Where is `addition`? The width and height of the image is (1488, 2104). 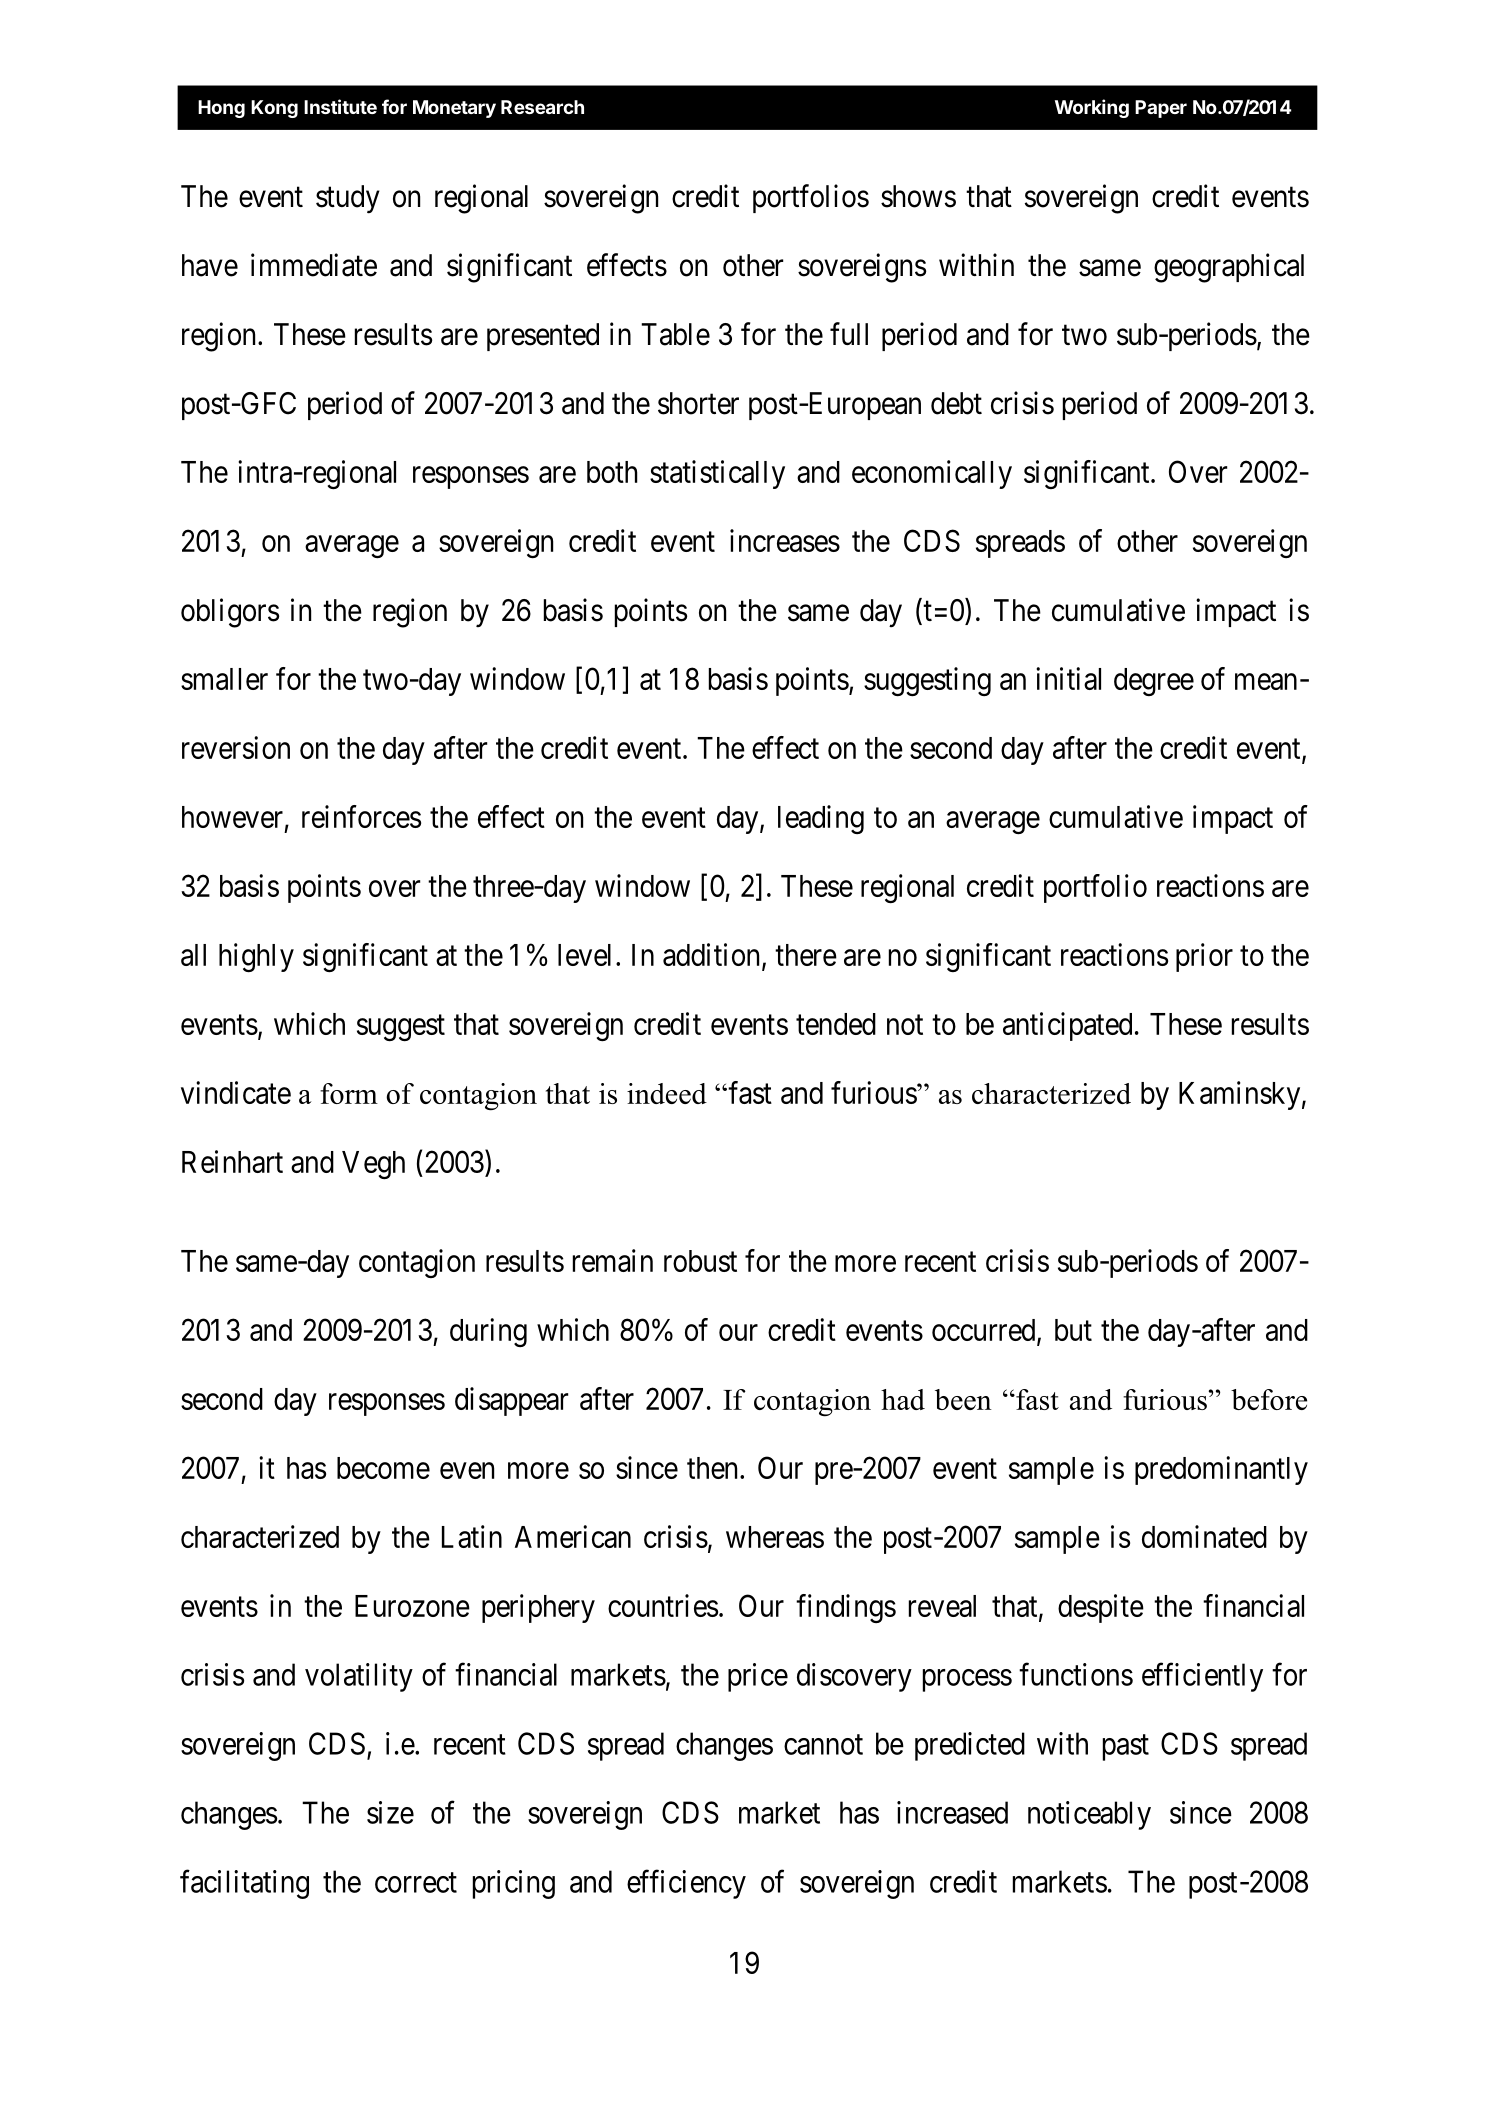
addition is located at coordinates (711, 954).
